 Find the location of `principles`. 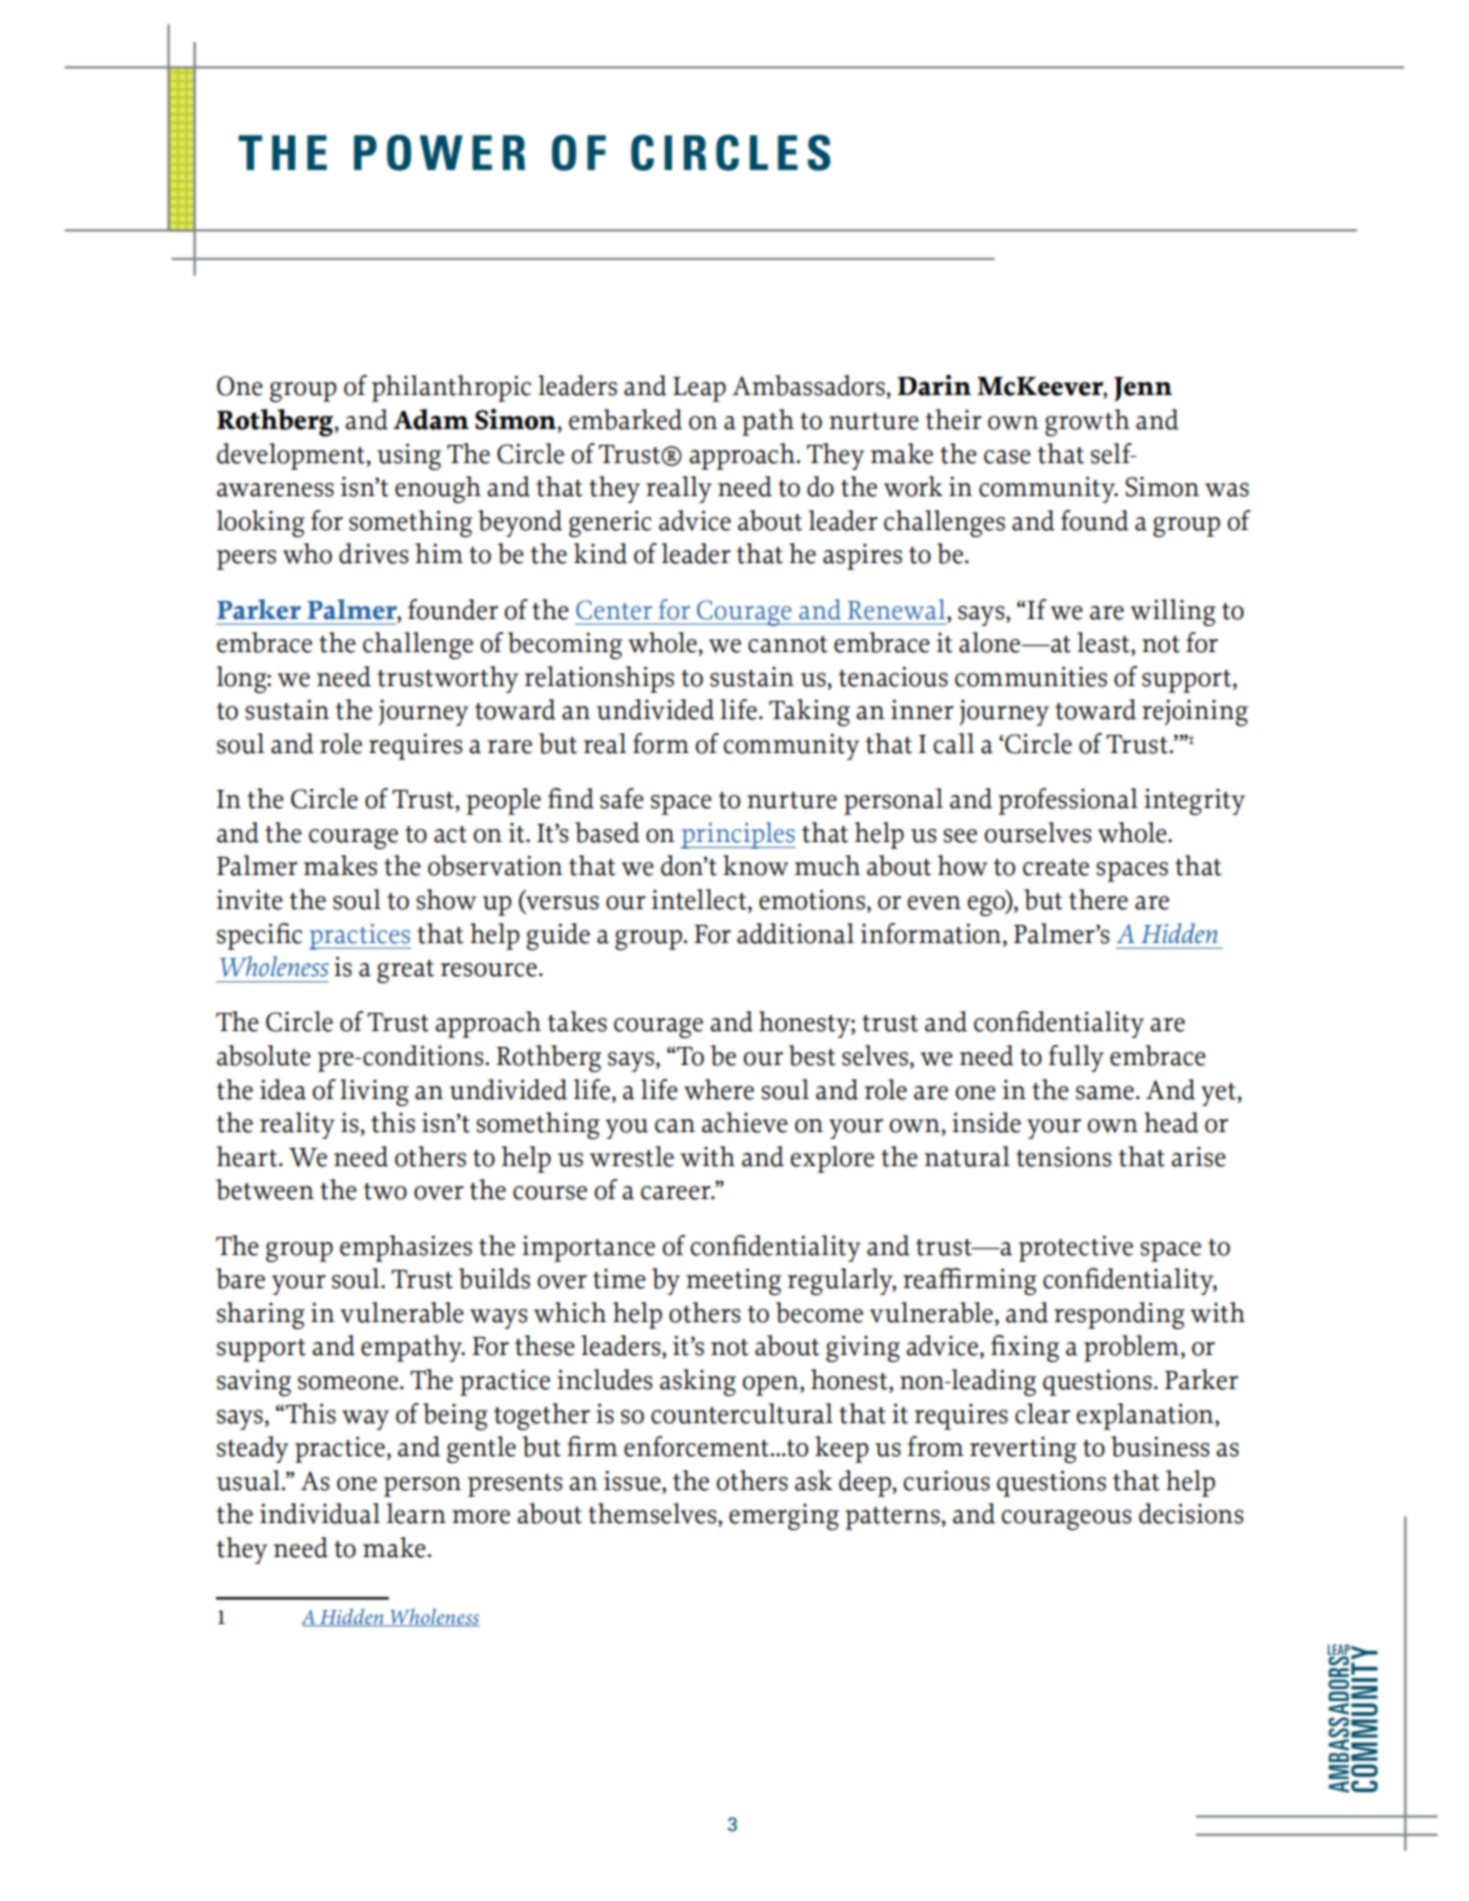

principles is located at coordinates (738, 835).
